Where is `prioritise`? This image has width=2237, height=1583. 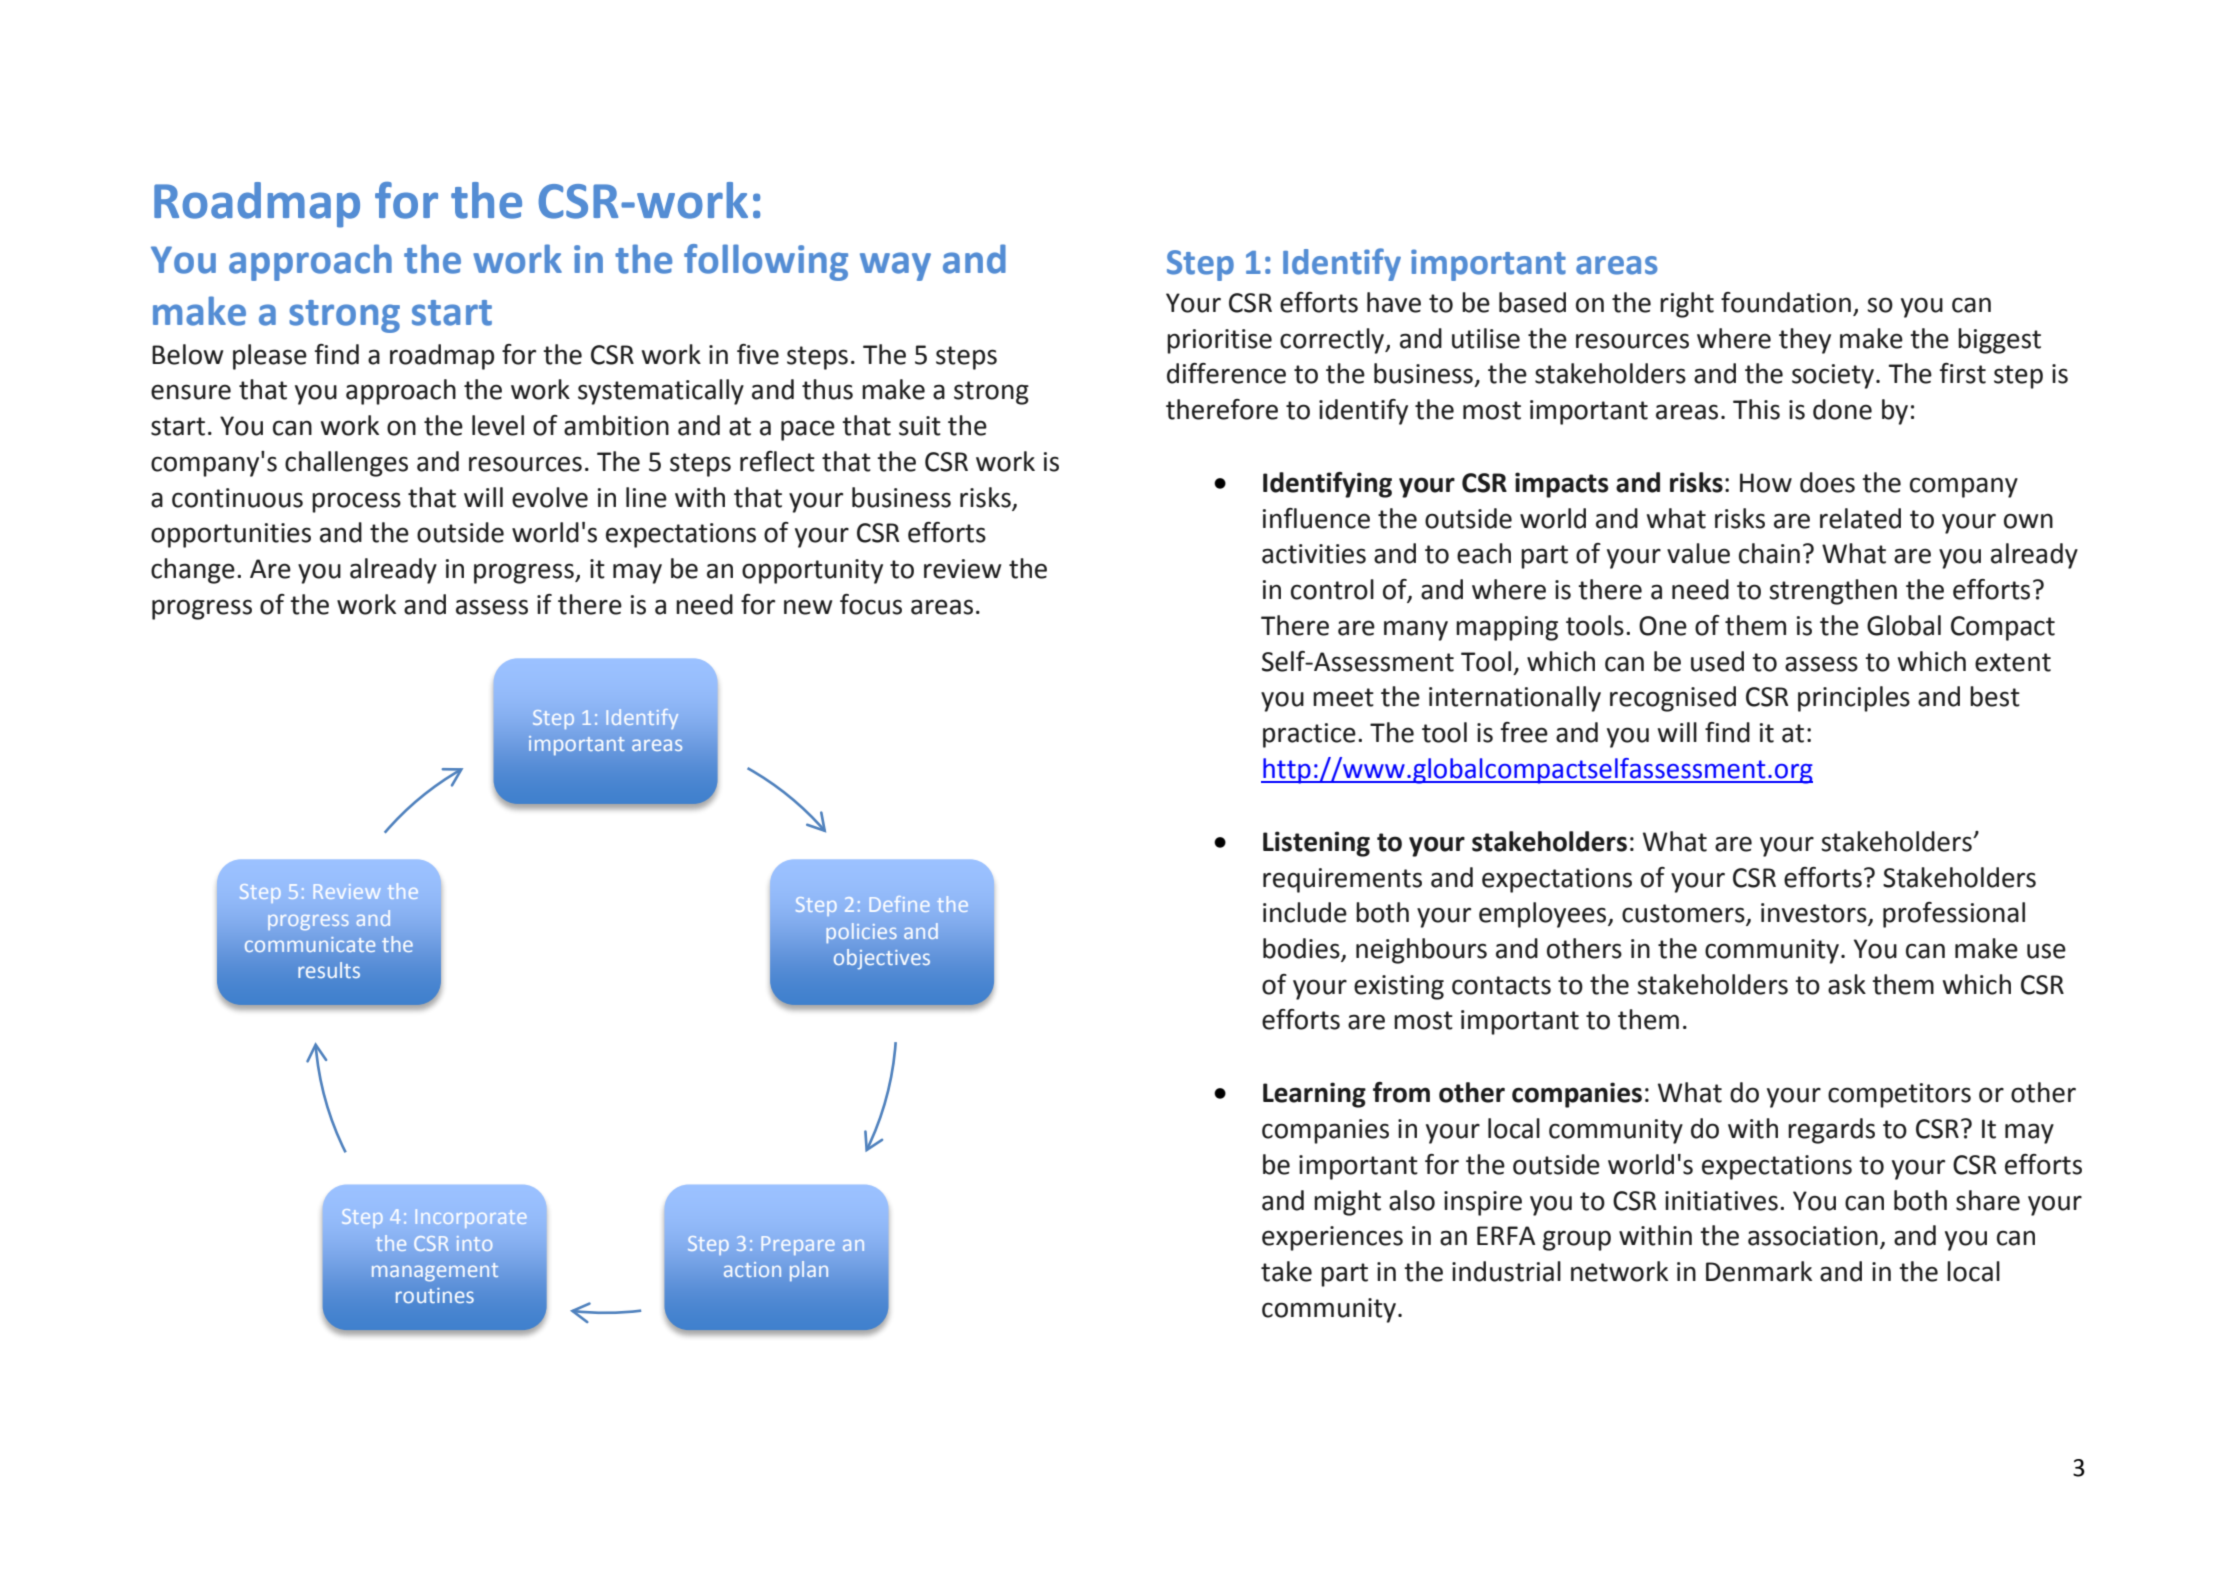
prioritise is located at coordinates (1219, 341).
